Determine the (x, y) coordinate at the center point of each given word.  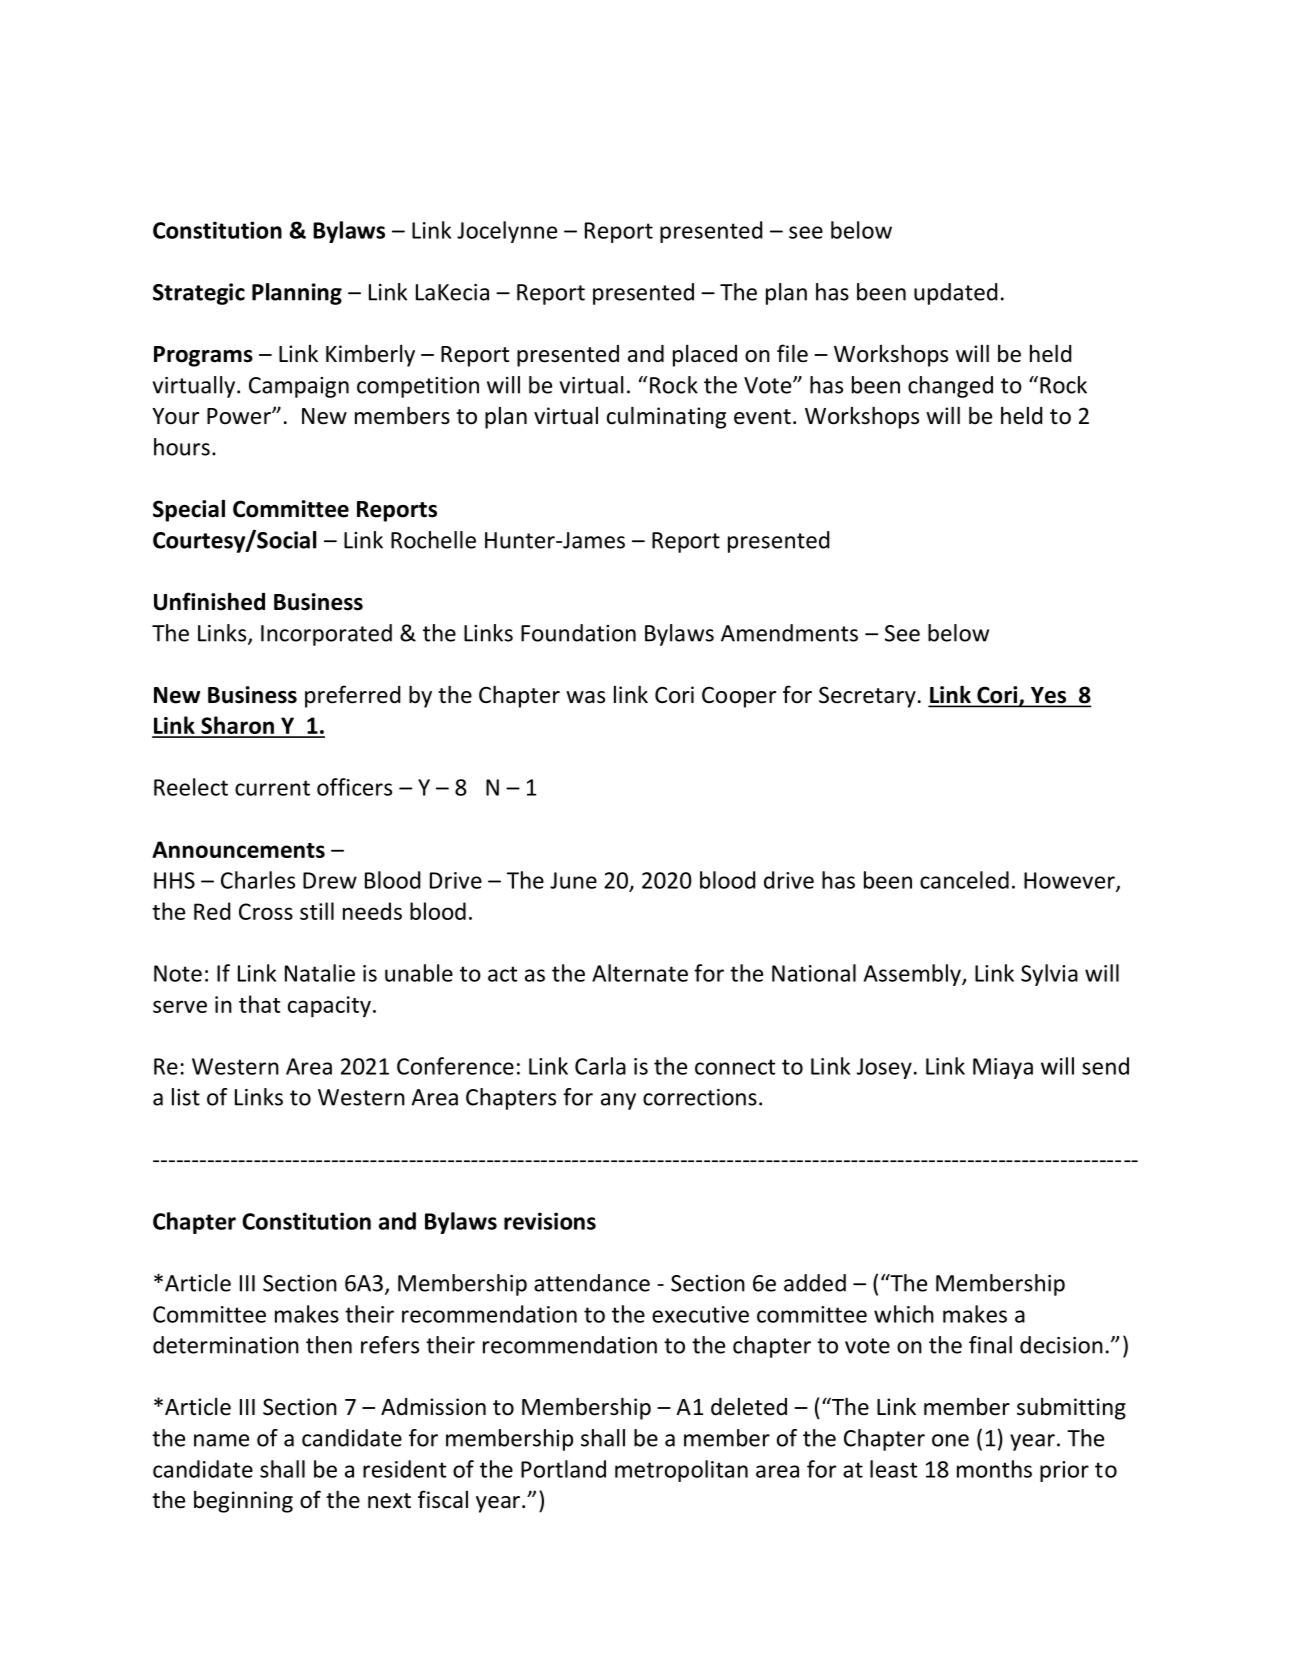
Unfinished (209, 601)
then (329, 1345)
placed (705, 355)
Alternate (640, 973)
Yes (1048, 696)
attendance (592, 1283)
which (904, 1314)
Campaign (299, 387)
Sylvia (1049, 975)
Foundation (578, 633)
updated (955, 294)
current (272, 788)
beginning (243, 1501)
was (585, 697)
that (259, 1004)
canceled (964, 880)
